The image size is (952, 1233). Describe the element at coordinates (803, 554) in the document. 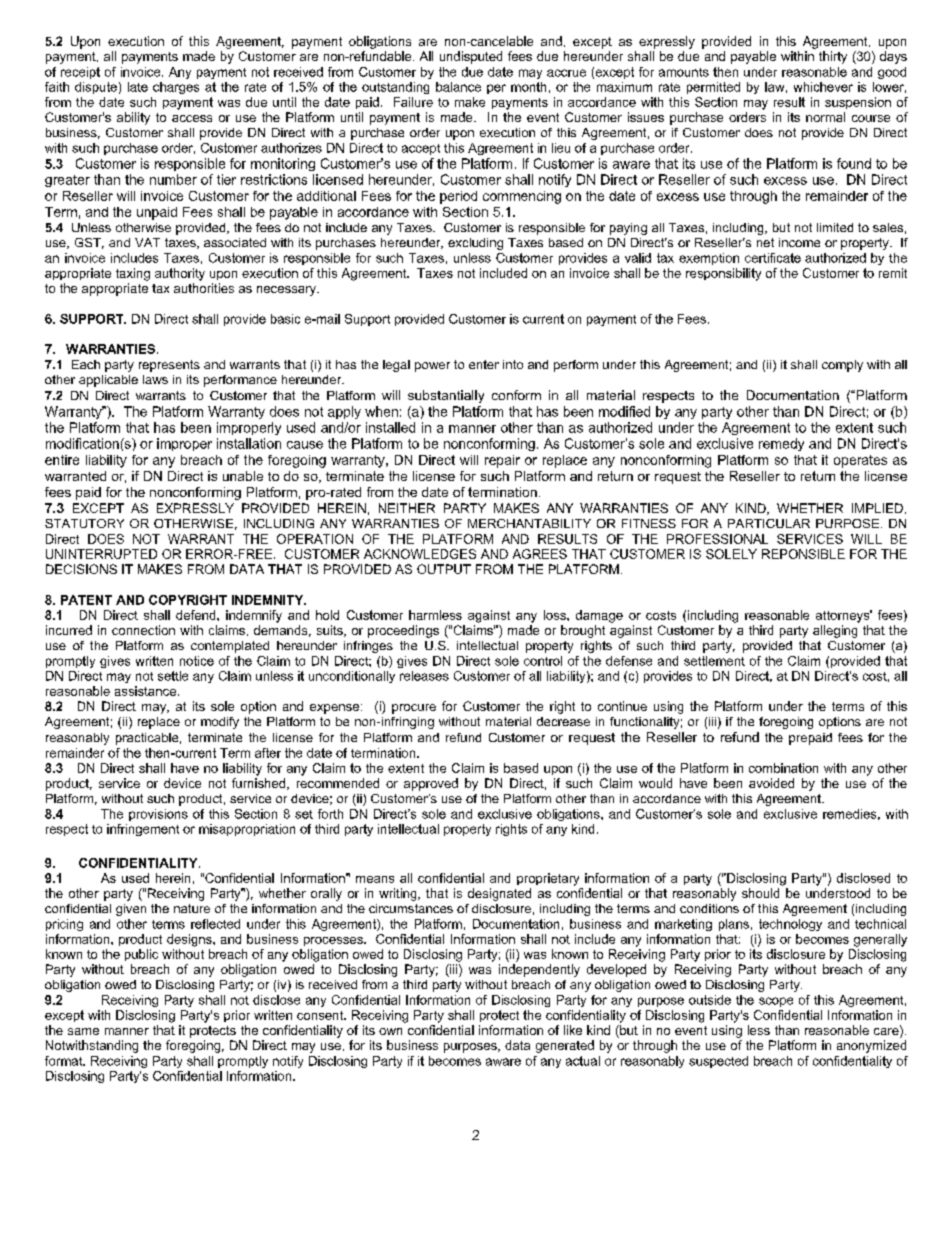

I see `REPONSIBLE` at that location.
